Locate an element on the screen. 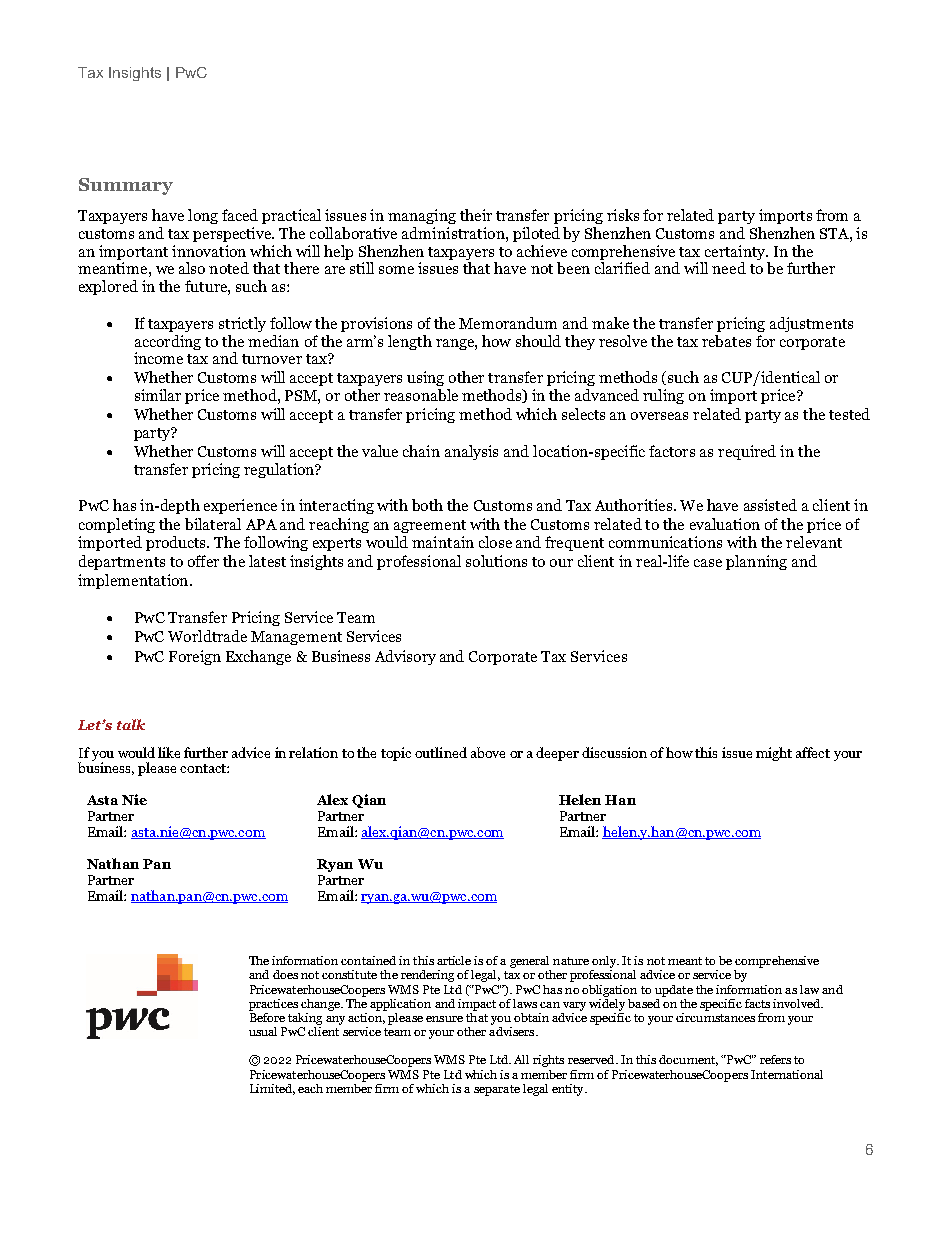 This screenshot has width=952, height=1233. certainty is located at coordinates (735, 254).
